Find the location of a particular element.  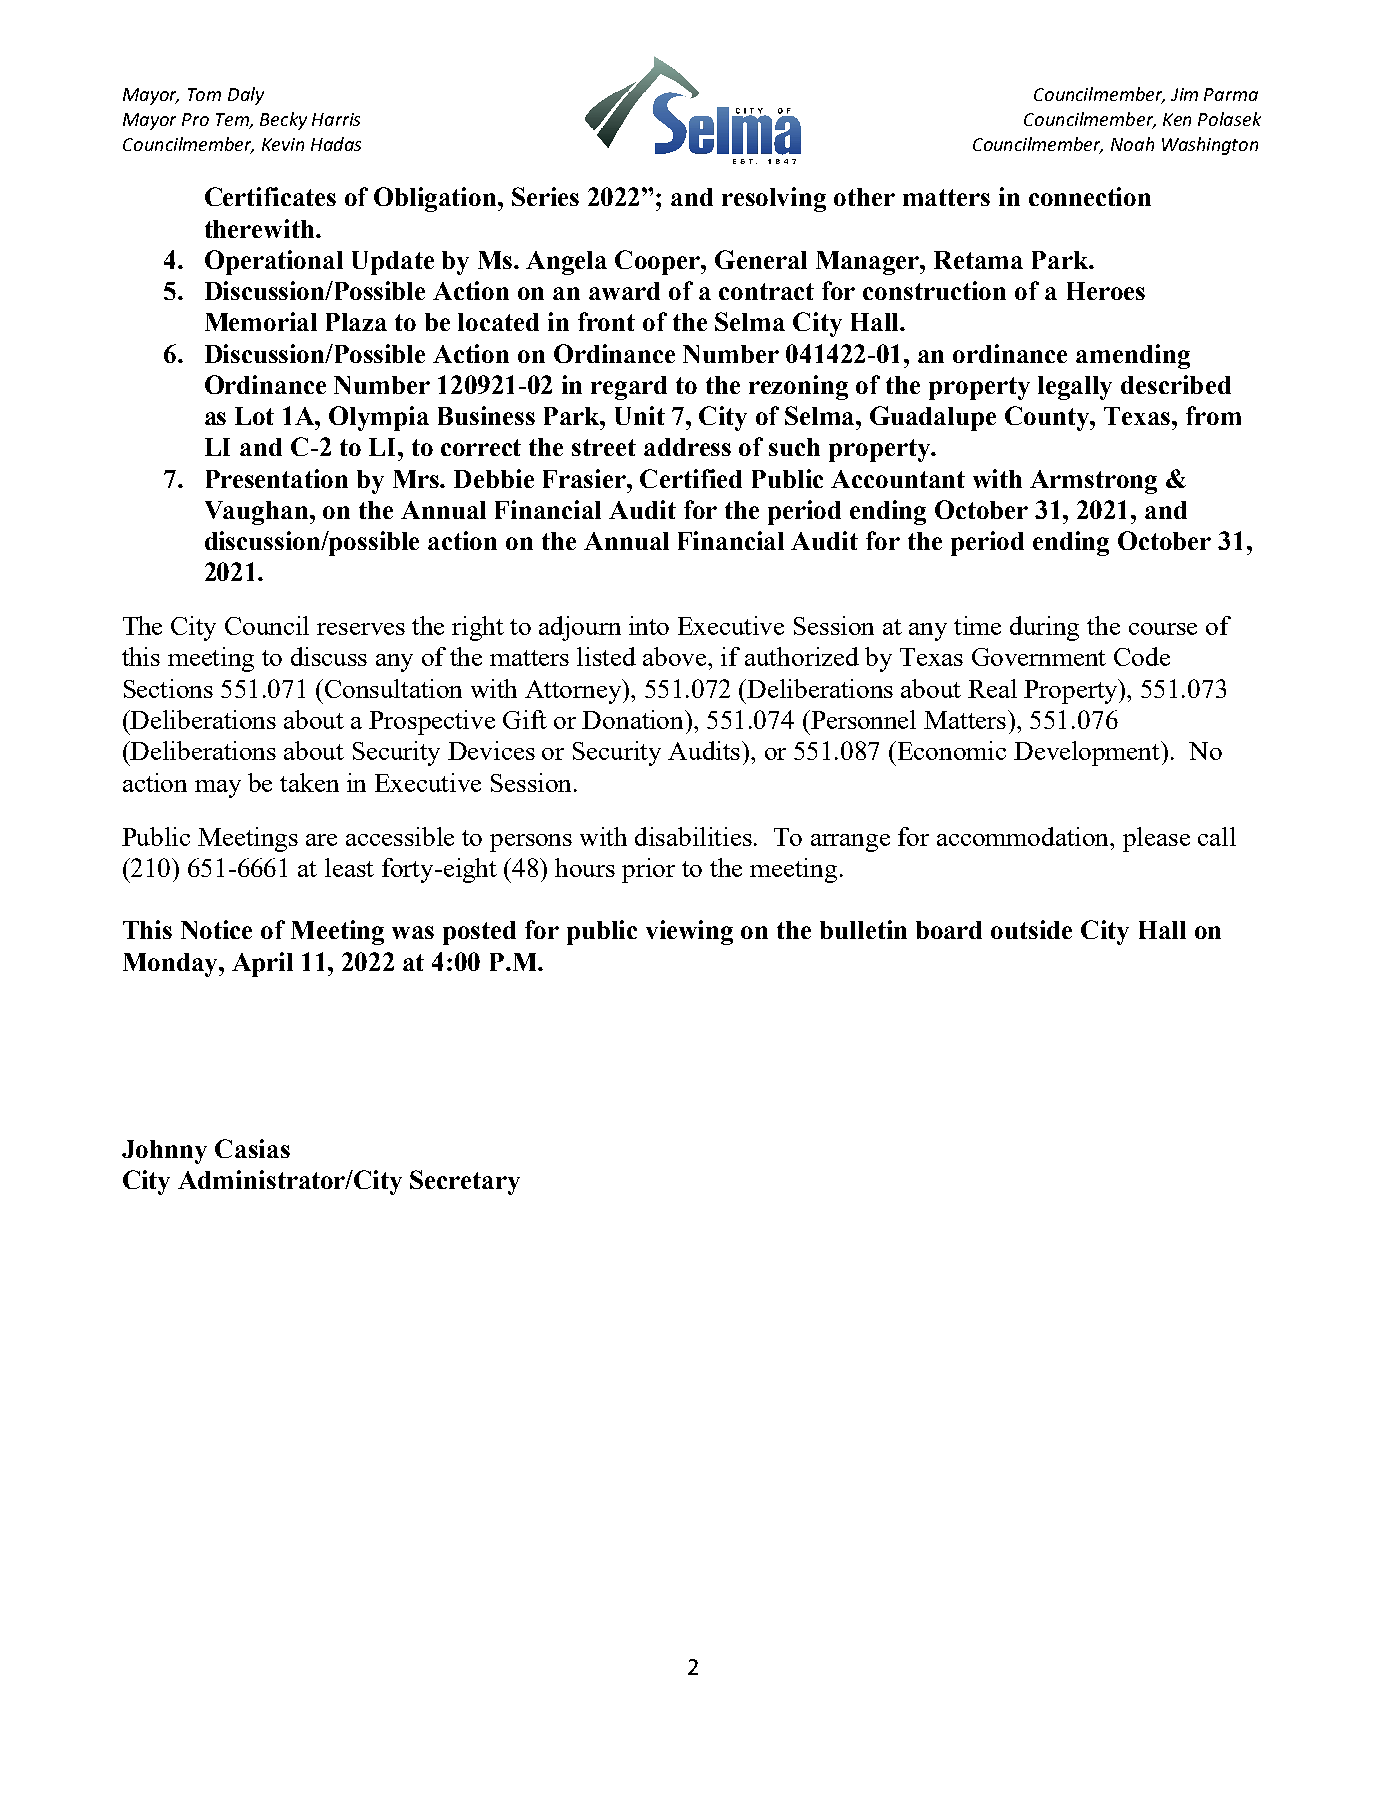

least is located at coordinates (349, 867).
